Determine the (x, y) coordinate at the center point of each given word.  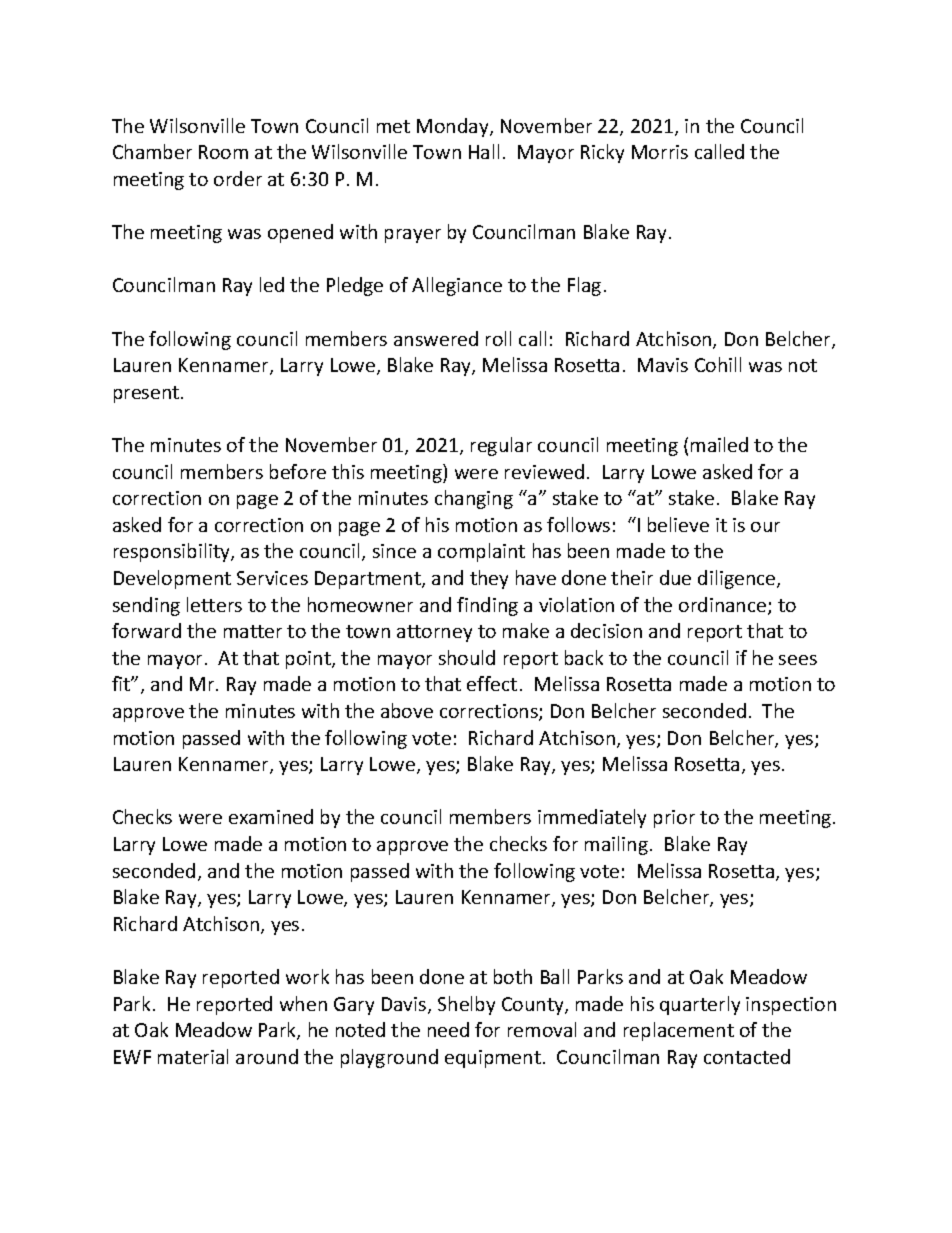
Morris (660, 152)
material (193, 1056)
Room (223, 152)
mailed (719, 444)
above (407, 710)
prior (674, 819)
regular (501, 446)
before (298, 471)
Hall (484, 151)
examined (271, 816)
